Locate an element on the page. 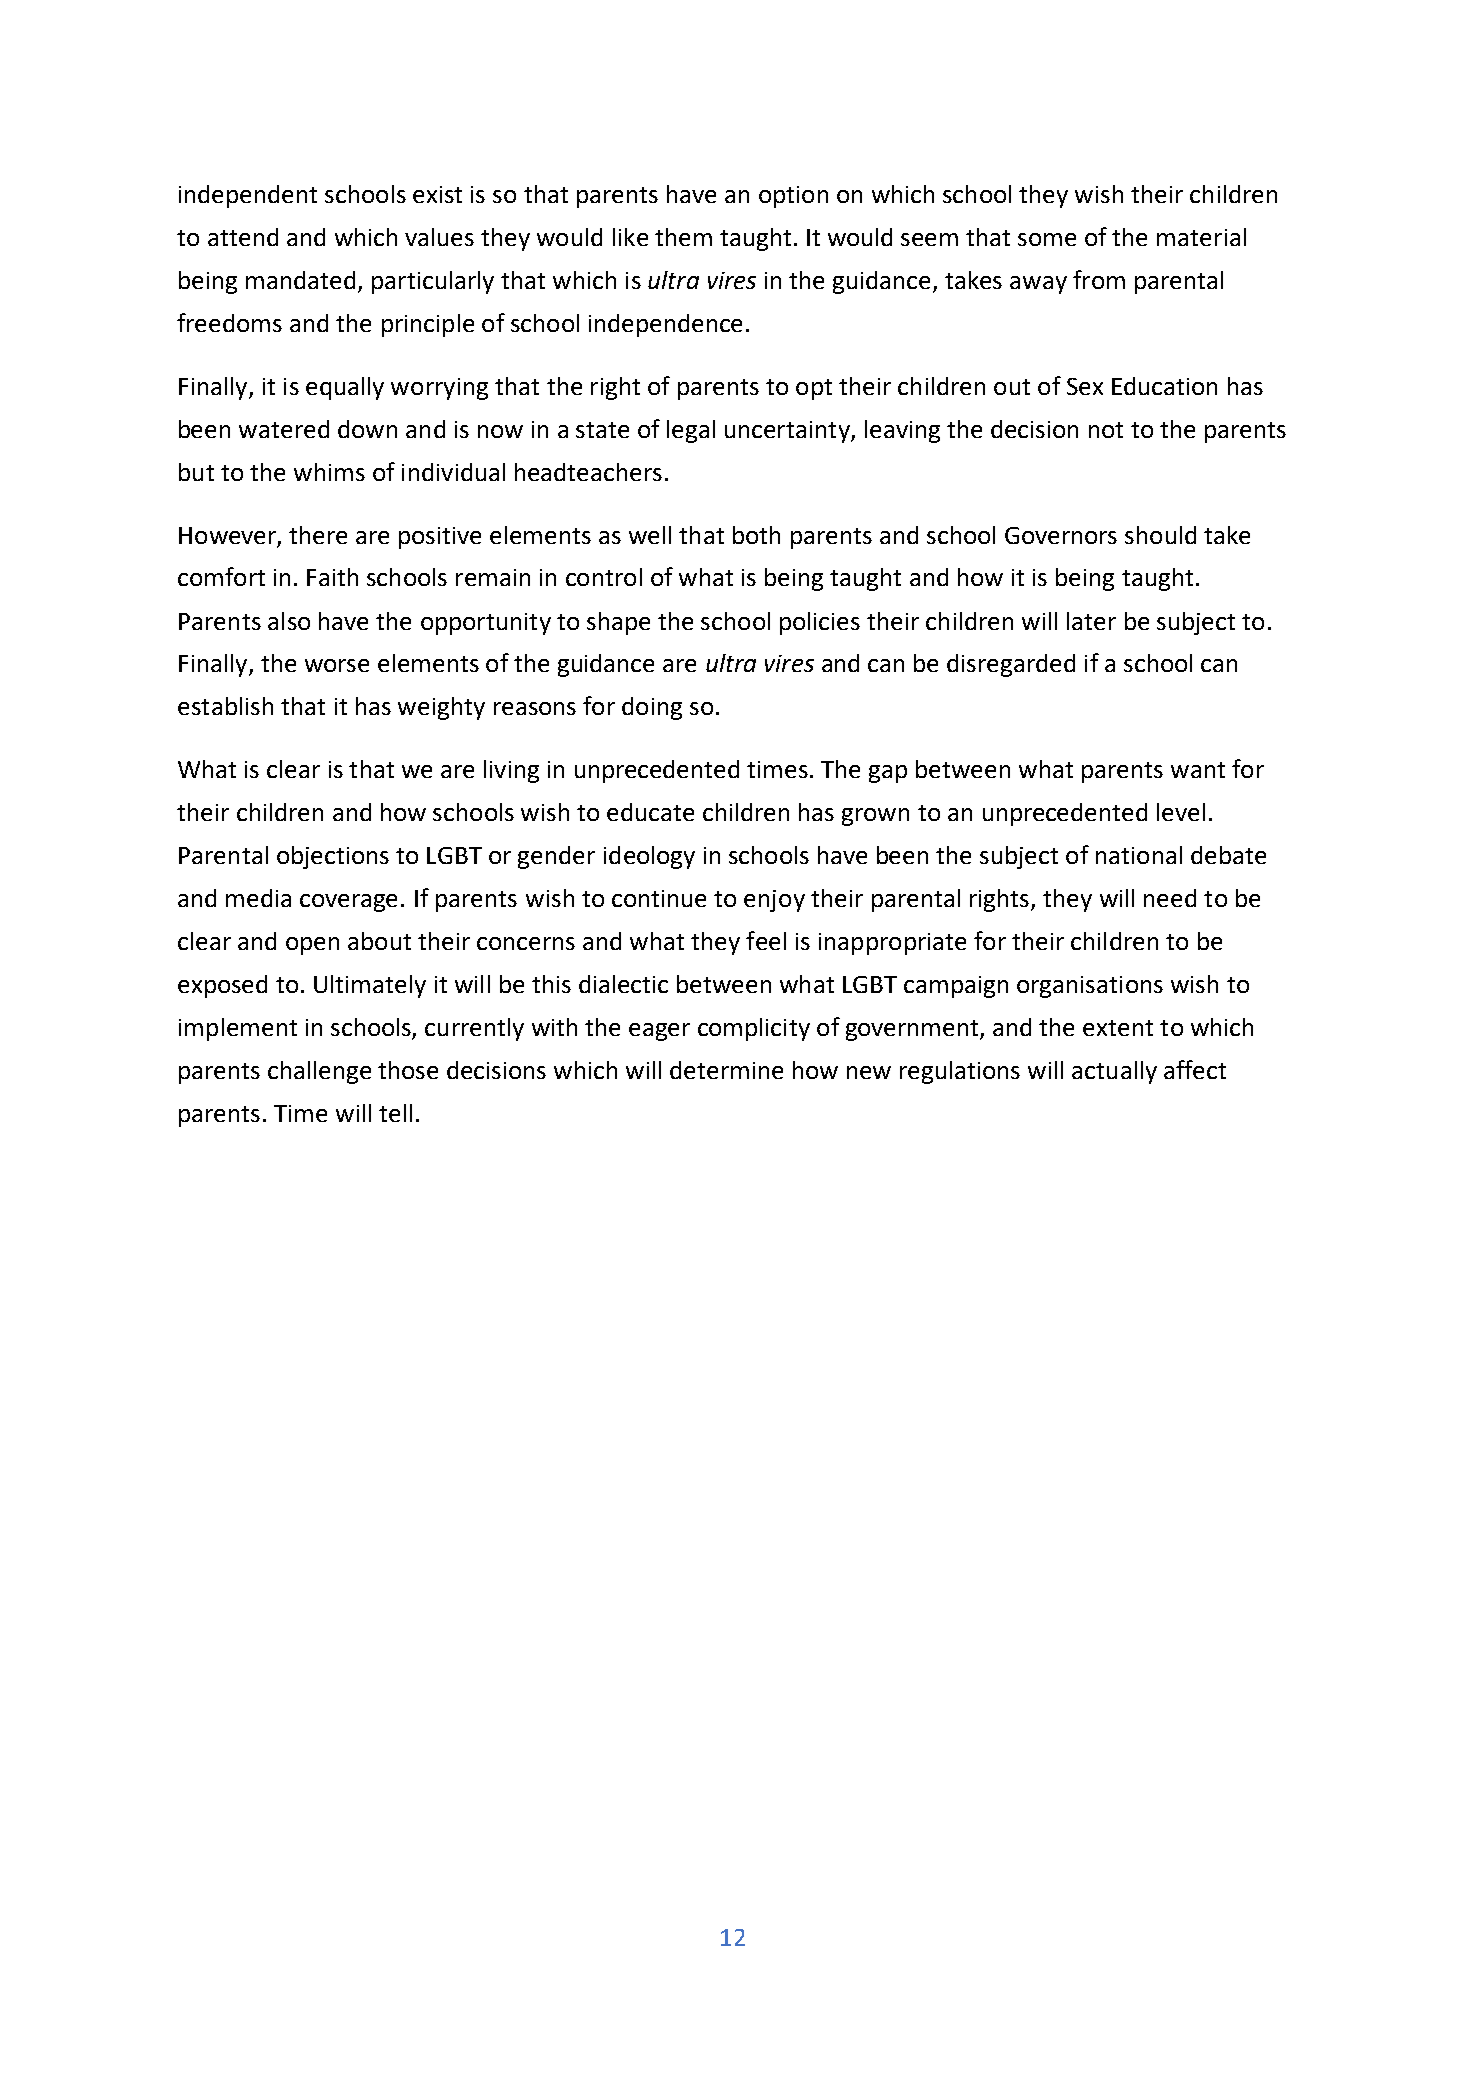 The height and width of the image is (2074, 1466). ideology is located at coordinates (649, 857).
